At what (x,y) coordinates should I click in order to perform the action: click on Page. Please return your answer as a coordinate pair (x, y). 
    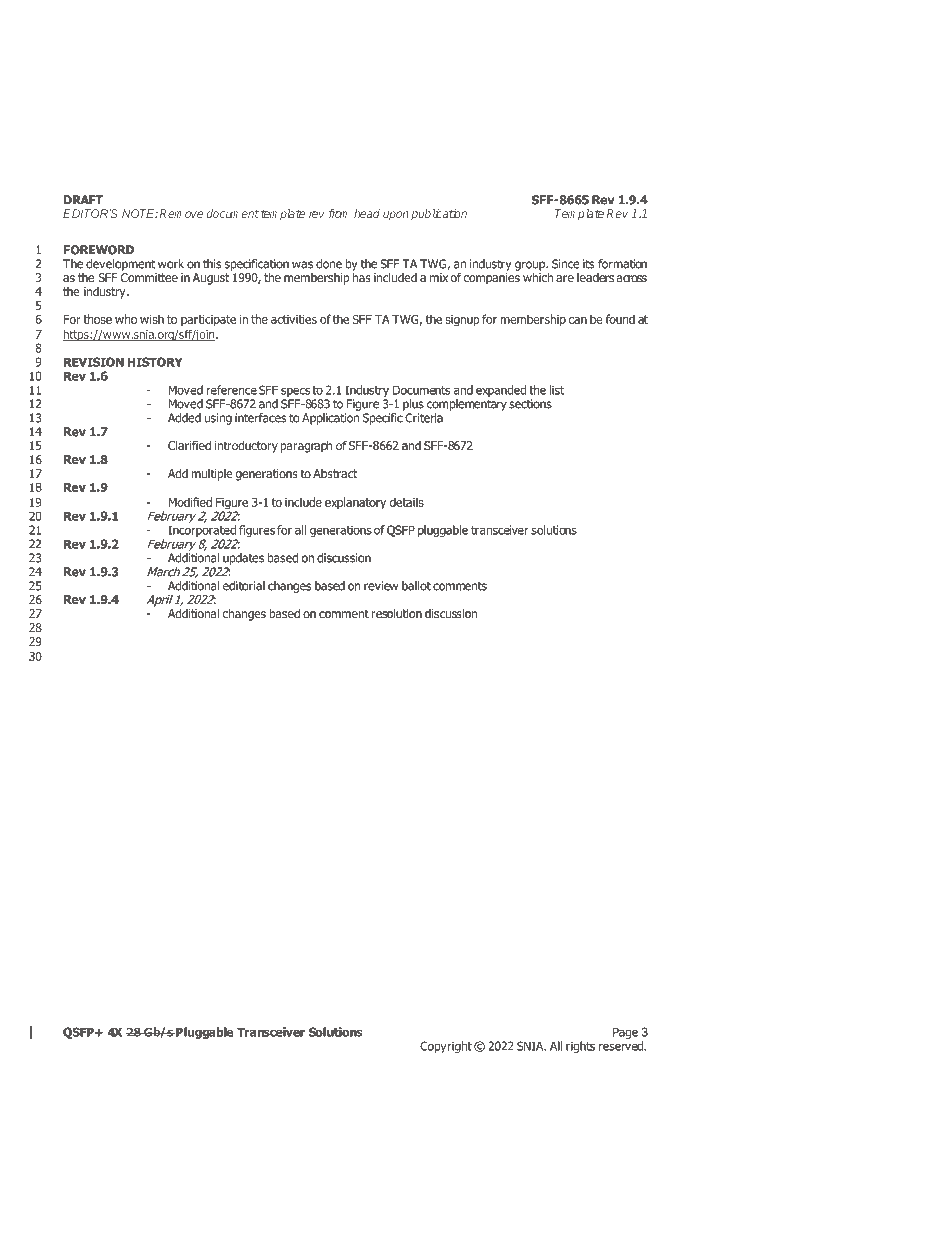
    Looking at the image, I should click on (625, 1033).
